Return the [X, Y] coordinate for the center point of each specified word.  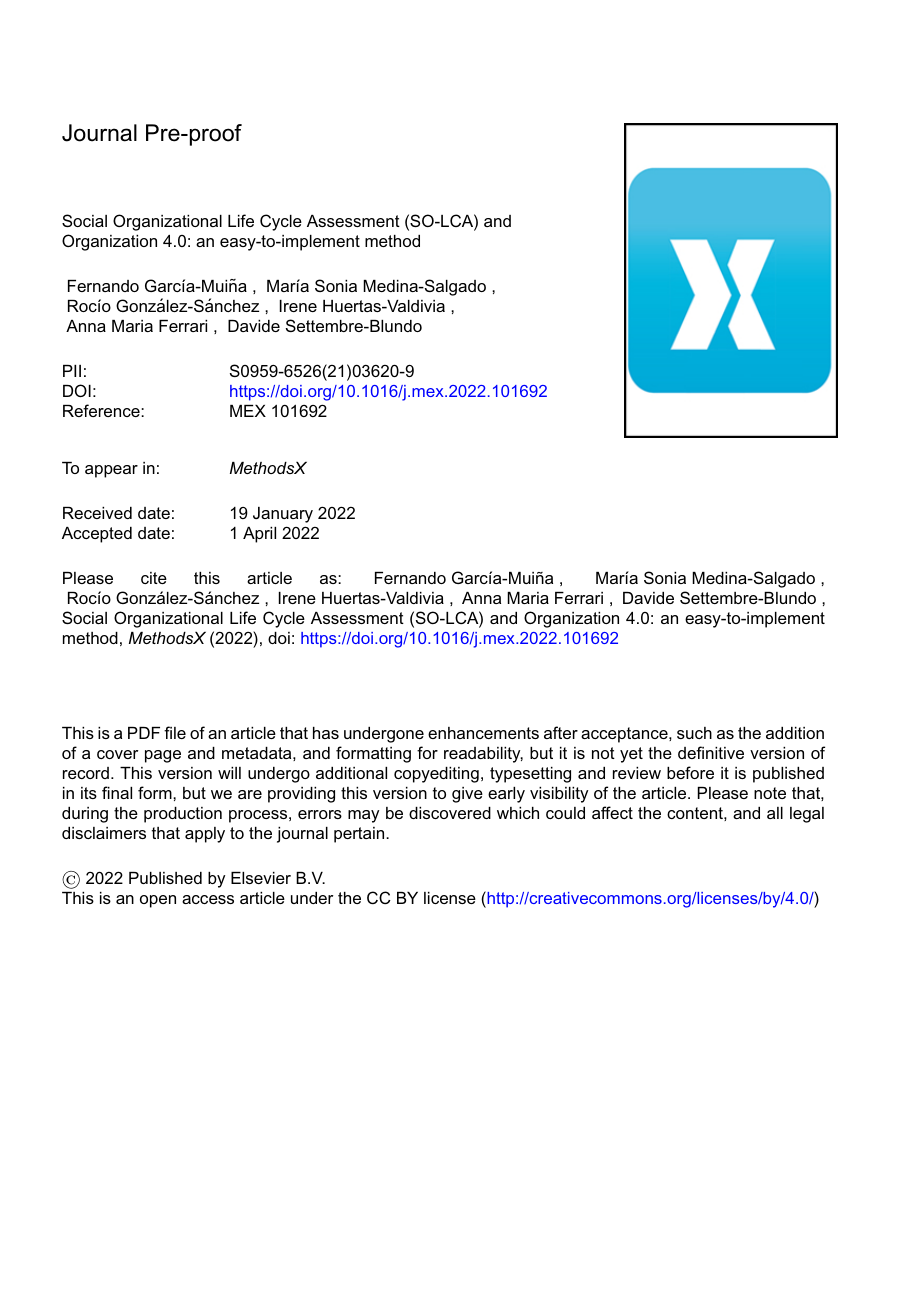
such [694, 733]
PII [72, 371]
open [158, 901]
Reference [102, 410]
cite [154, 578]
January [283, 515]
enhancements [483, 733]
